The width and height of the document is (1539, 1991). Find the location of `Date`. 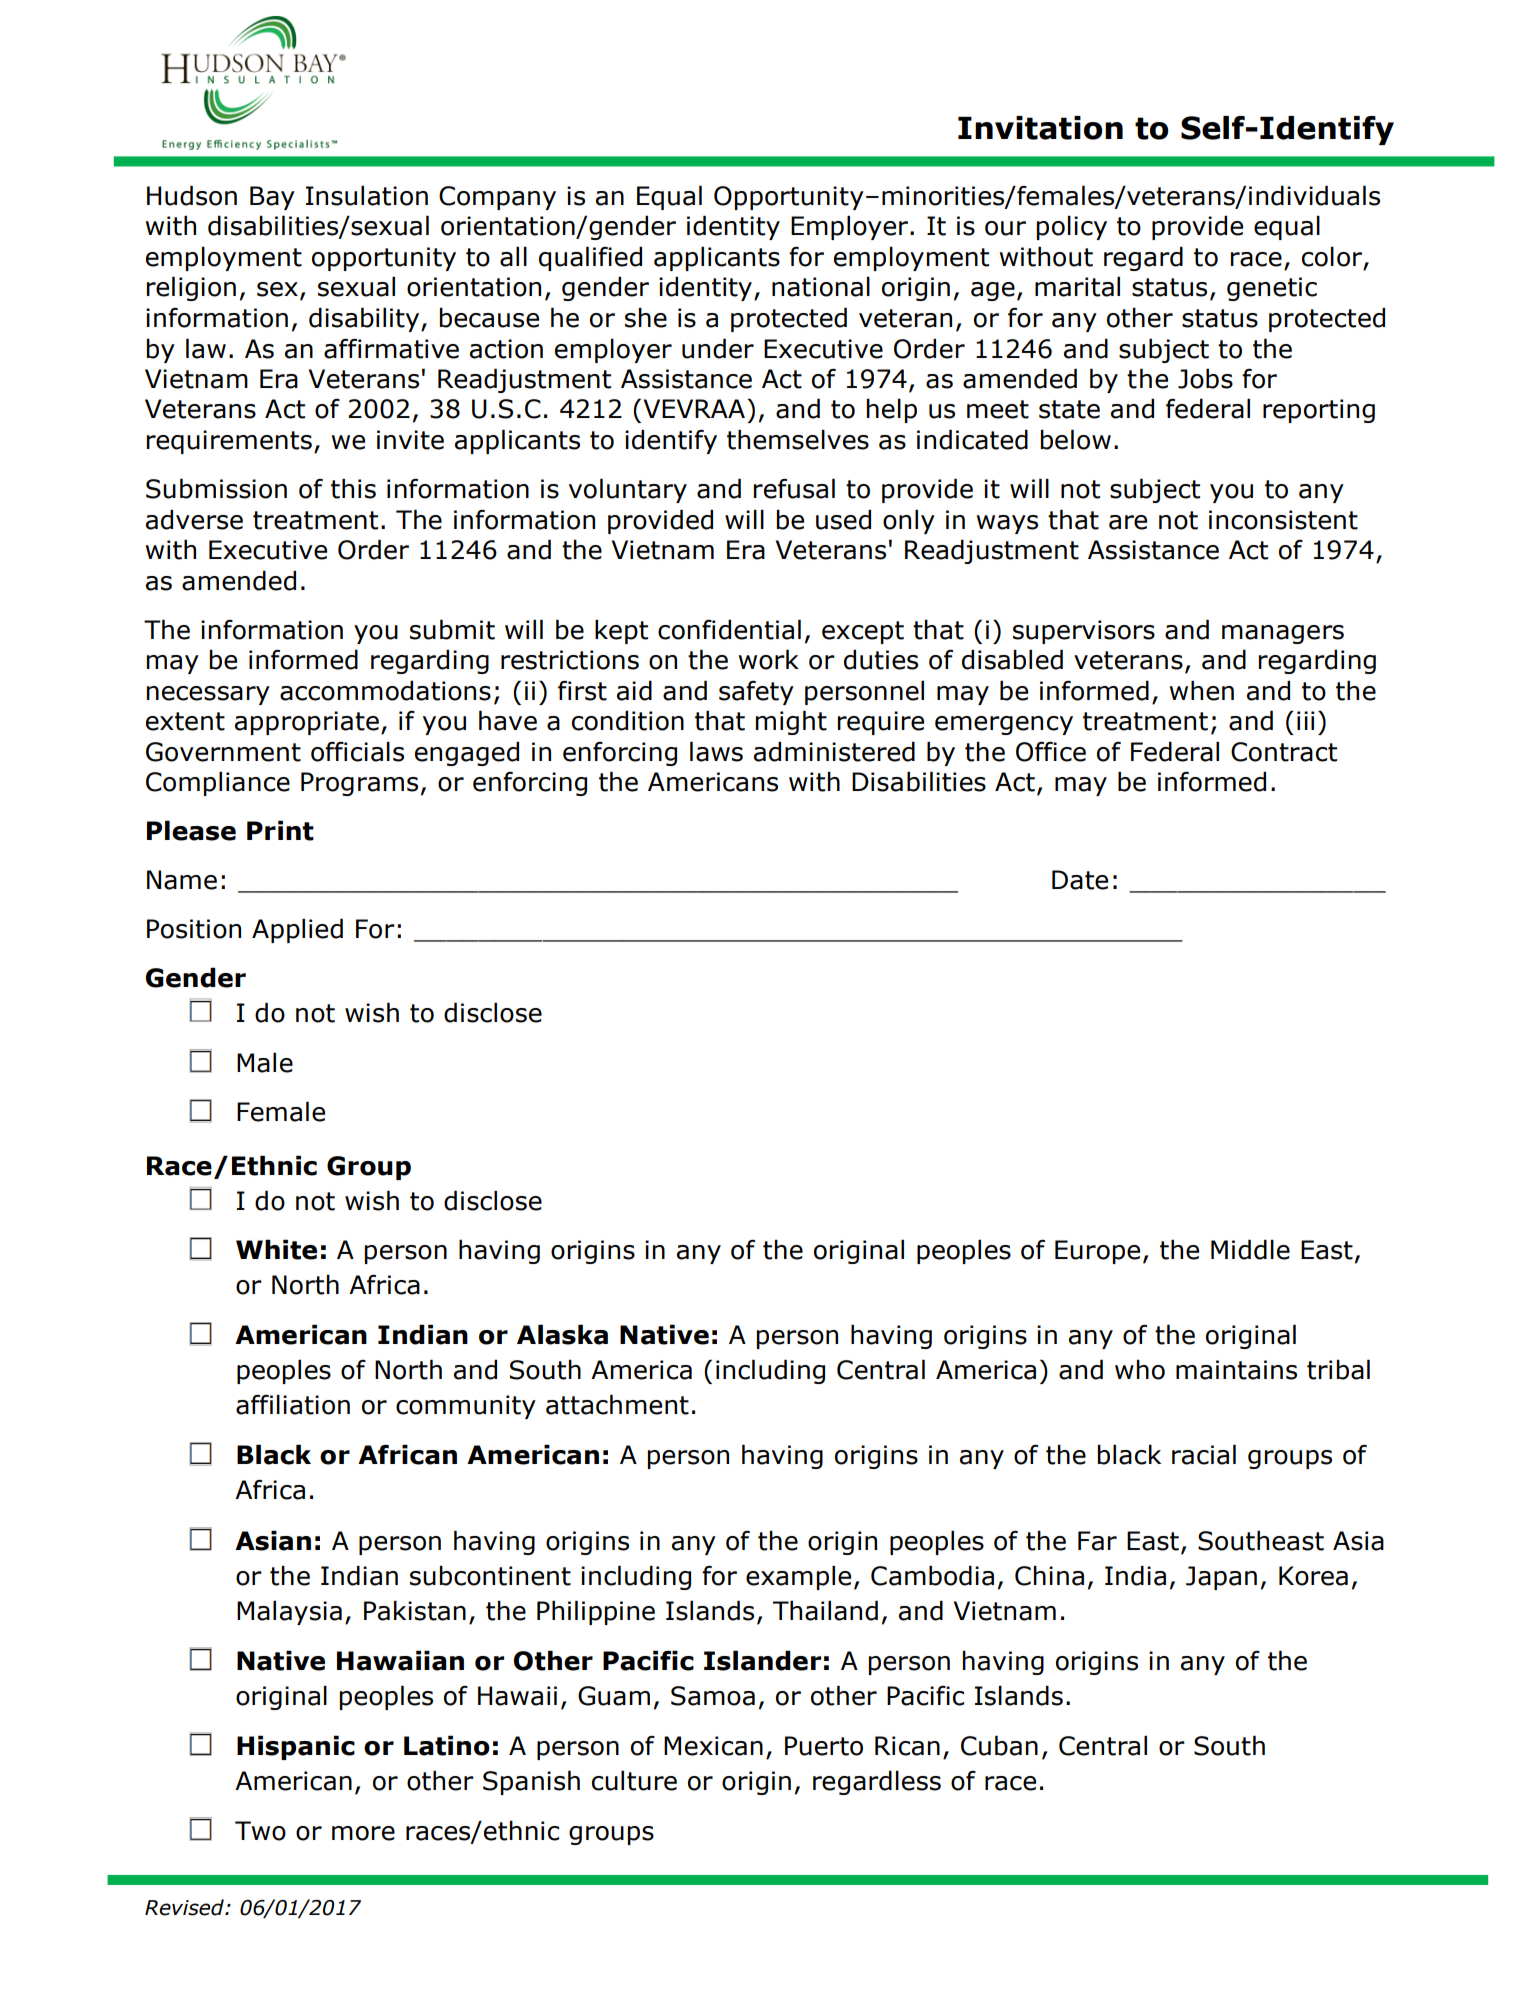

Date is located at coordinates (1080, 880).
